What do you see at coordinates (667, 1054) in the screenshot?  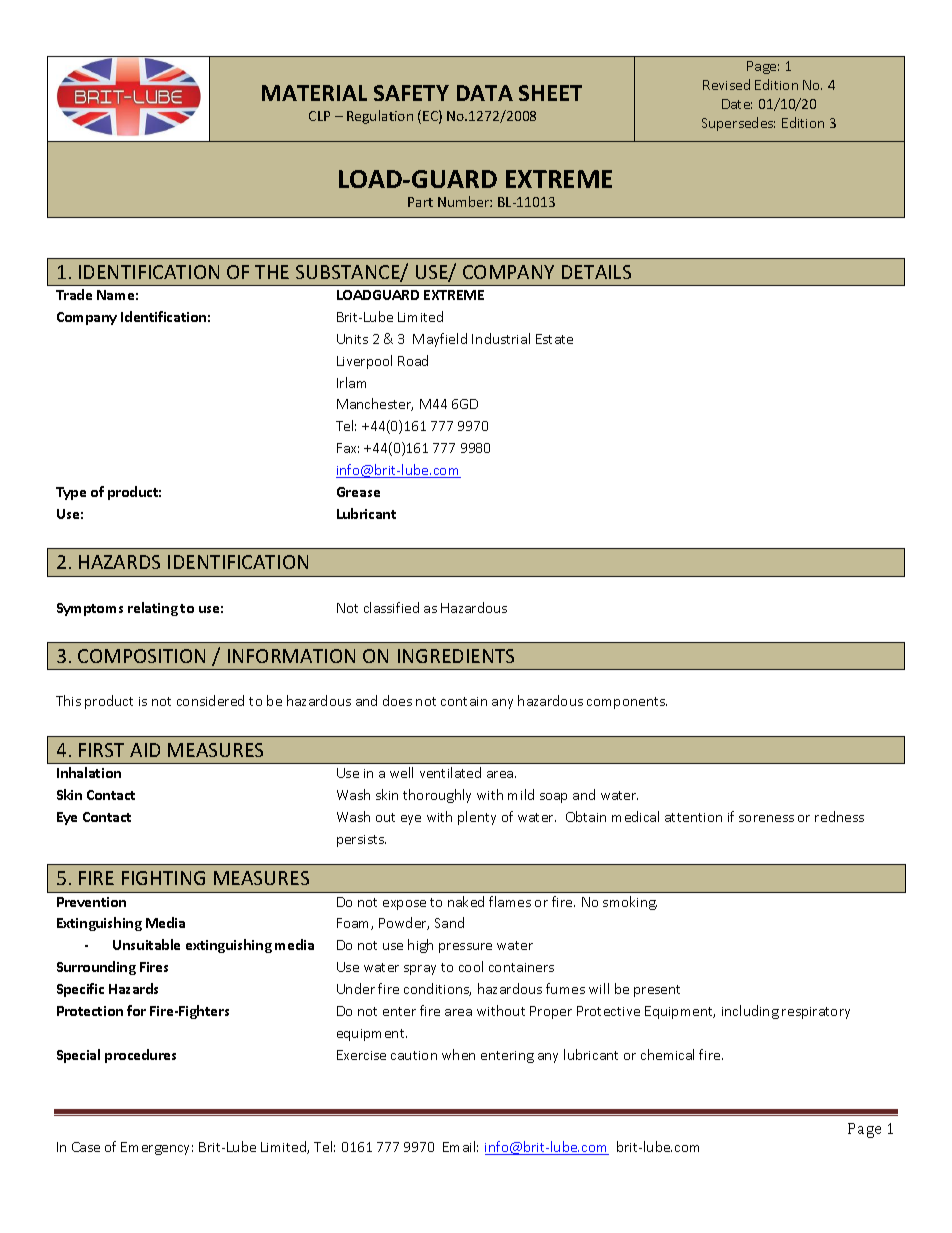 I see `chemical` at bounding box center [667, 1054].
